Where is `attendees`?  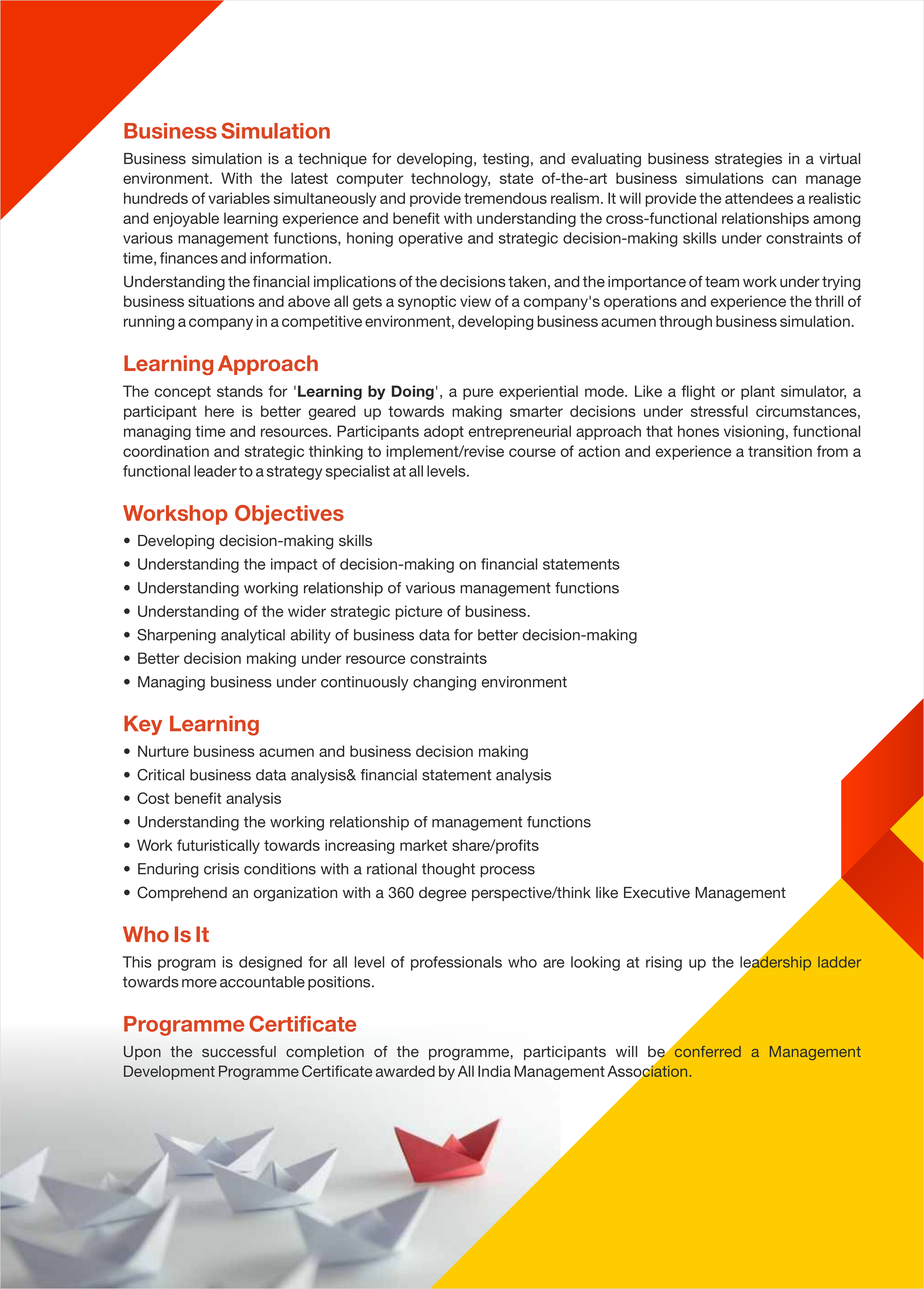 attendees is located at coordinates (759, 198).
